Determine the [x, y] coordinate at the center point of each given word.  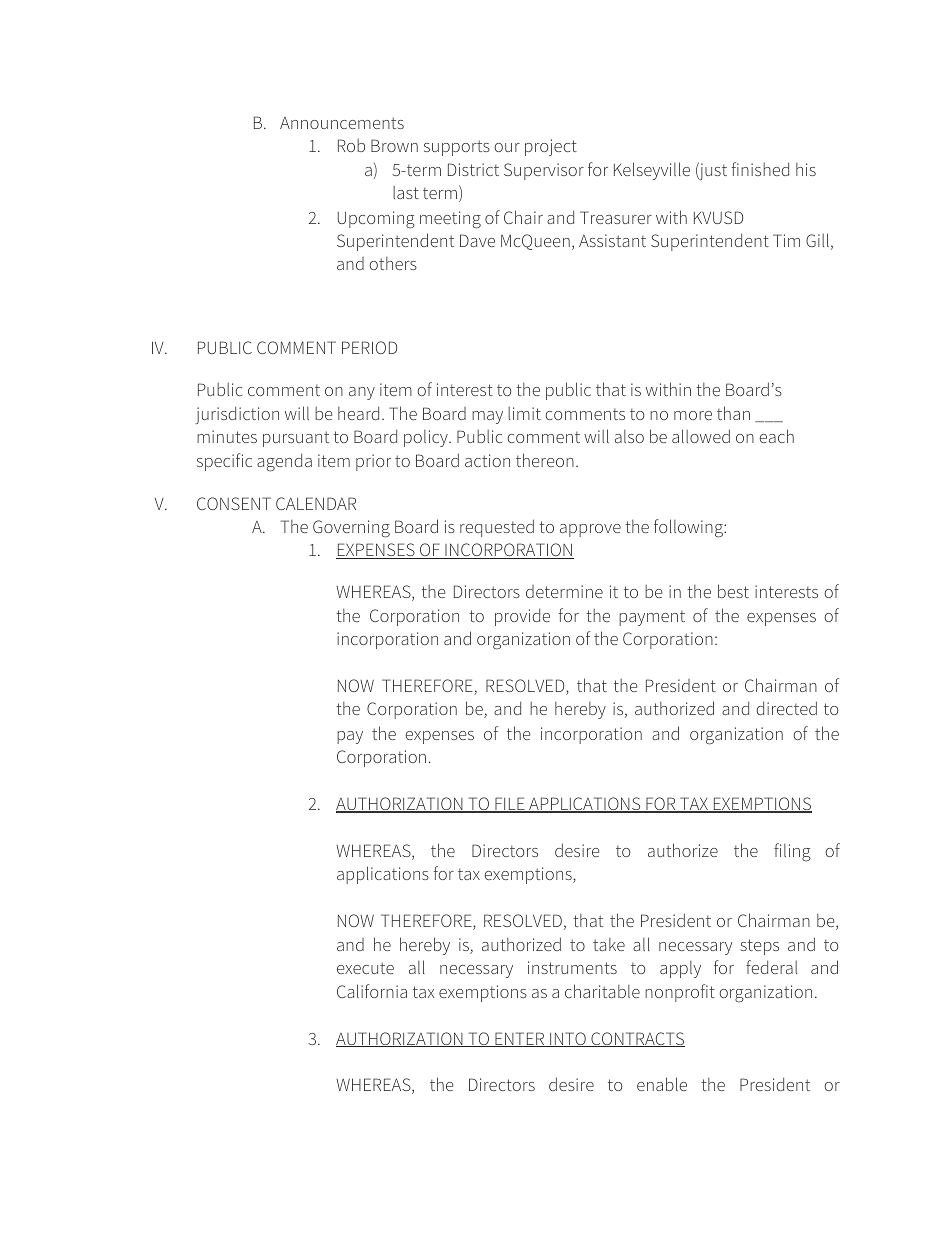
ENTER [520, 1039]
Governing [351, 529]
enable [662, 1084]
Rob [351, 145]
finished [760, 169]
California [372, 991]
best [733, 591]
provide [522, 617]
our [507, 147]
